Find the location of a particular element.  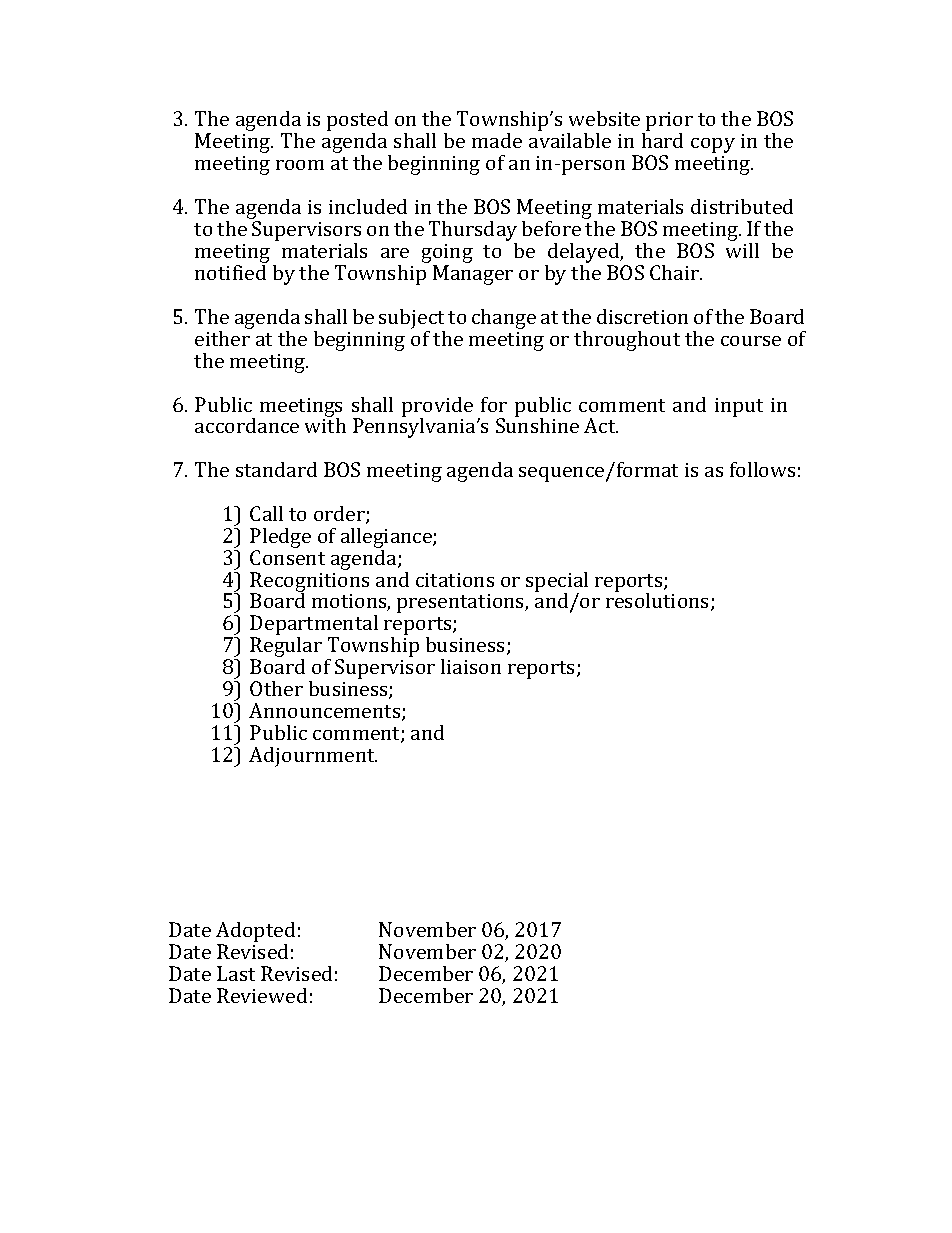

course is located at coordinates (751, 341).
